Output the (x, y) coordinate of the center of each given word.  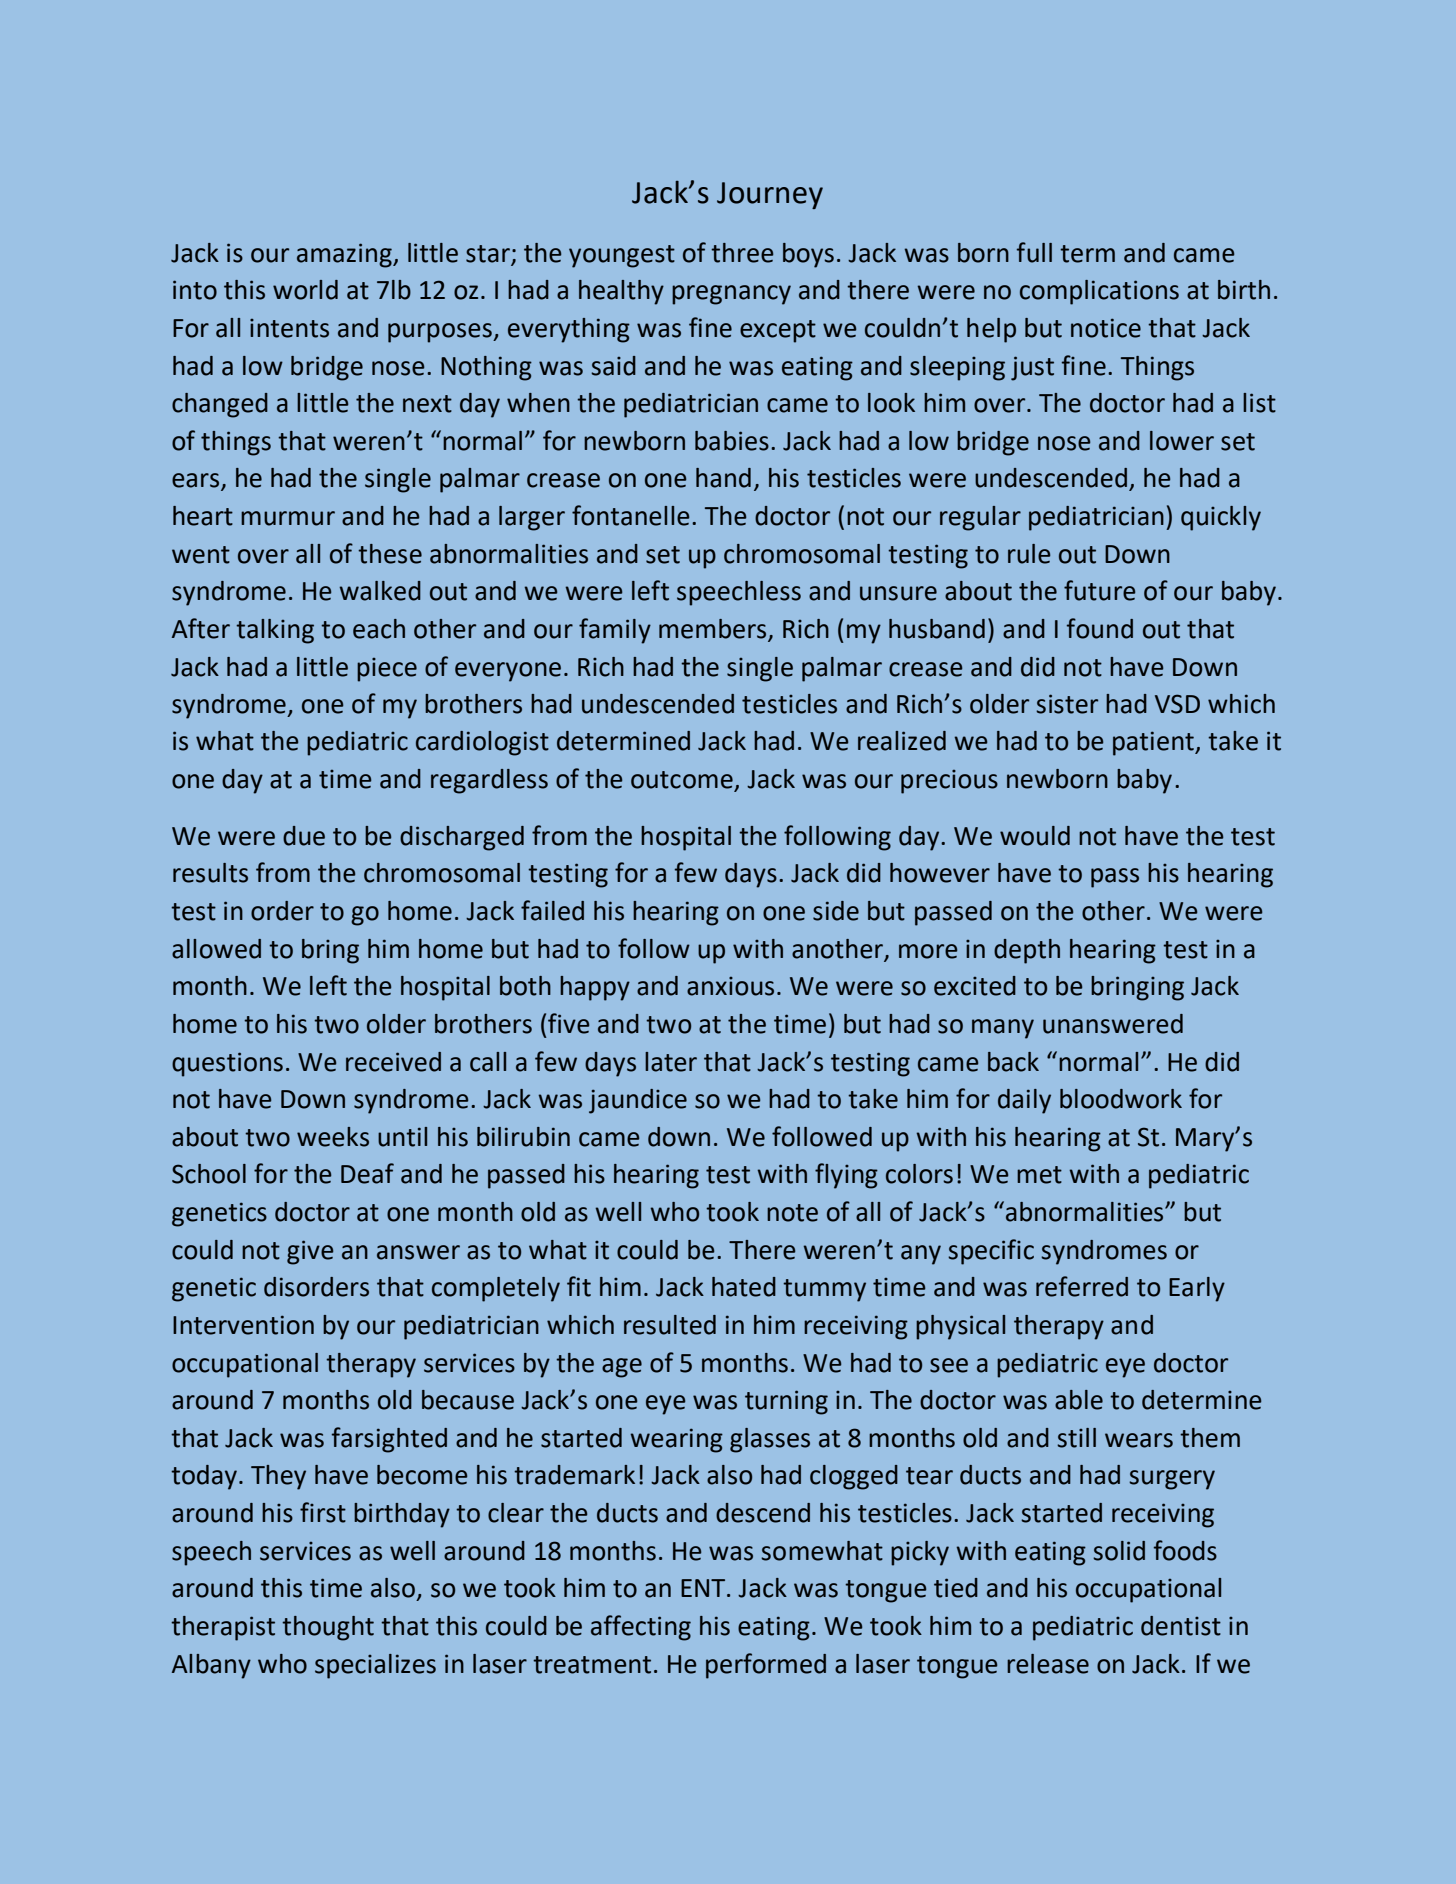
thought (328, 1628)
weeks (333, 1137)
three (742, 253)
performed (766, 1666)
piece (387, 670)
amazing (345, 255)
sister (1067, 704)
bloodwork (1121, 1099)
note (792, 1213)
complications (1099, 292)
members (714, 630)
